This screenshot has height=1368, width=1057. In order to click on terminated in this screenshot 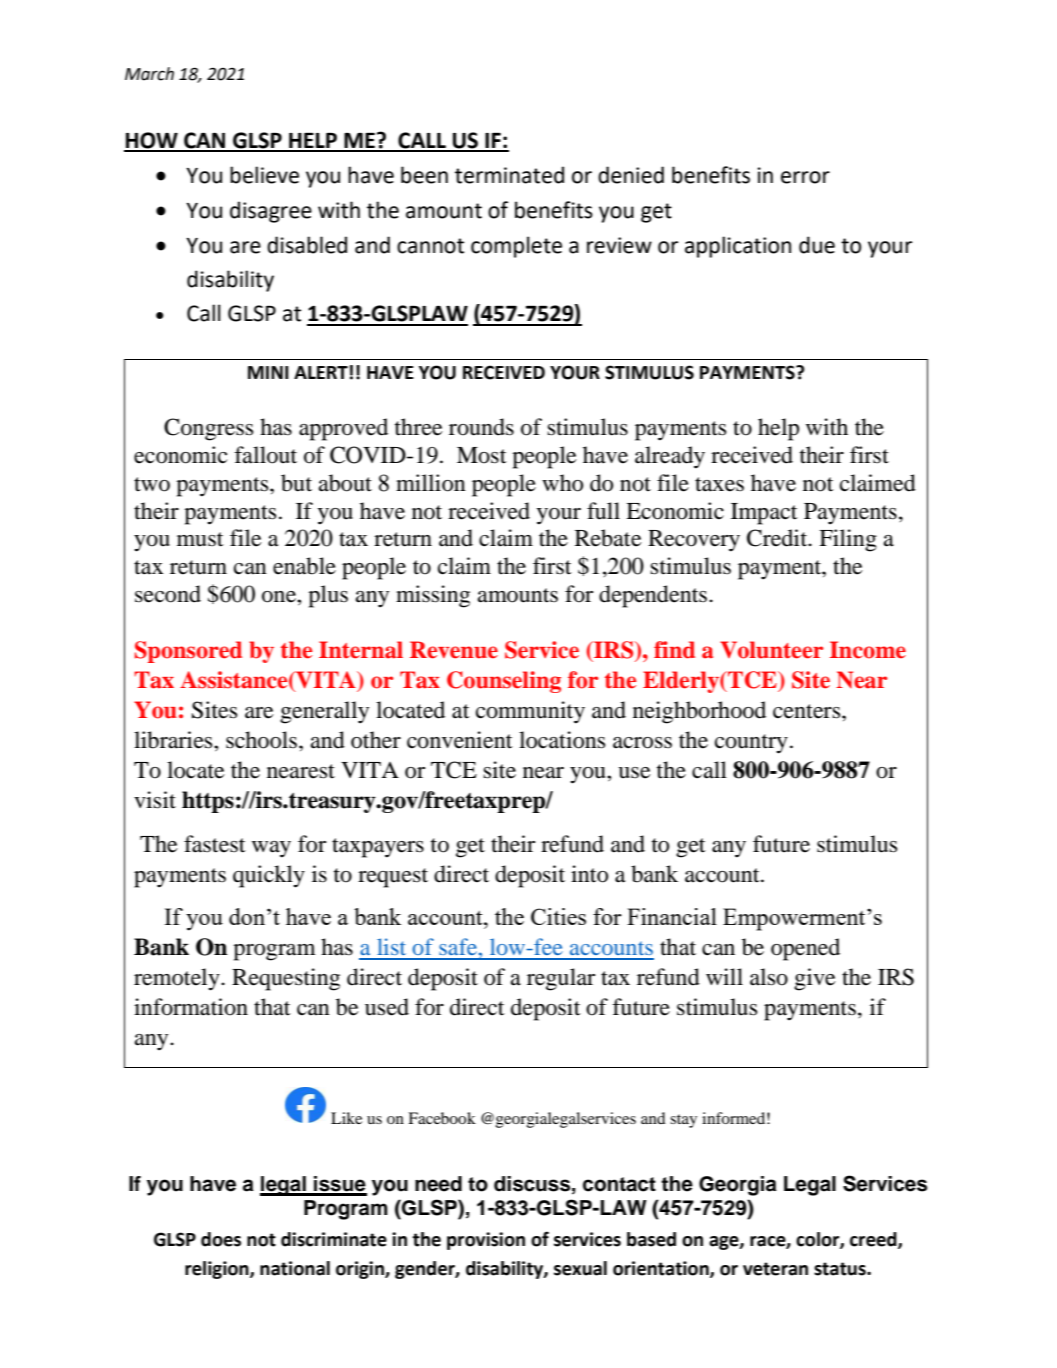, I will do `click(509, 175)`.
